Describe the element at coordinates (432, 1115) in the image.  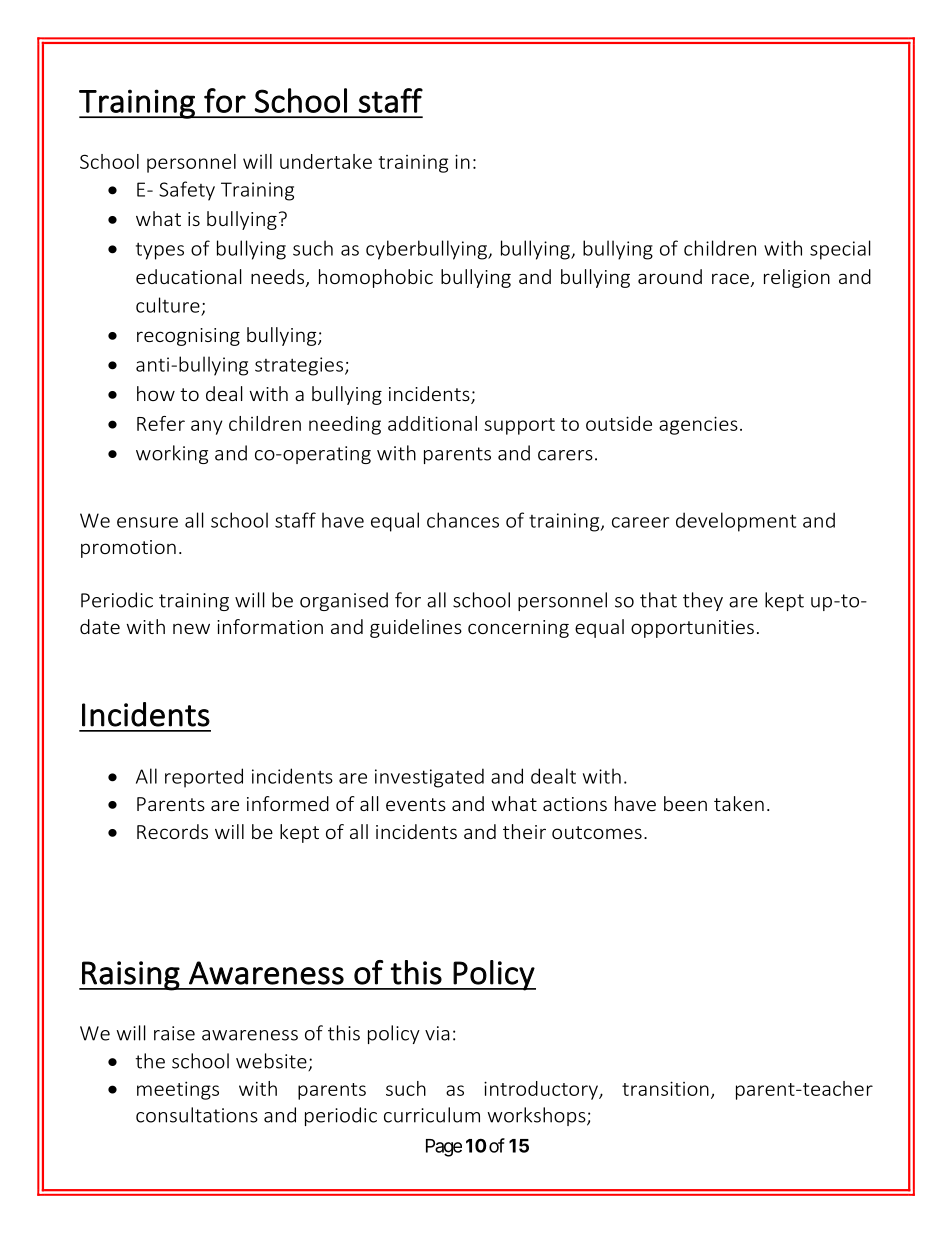
I see `curriculum` at that location.
